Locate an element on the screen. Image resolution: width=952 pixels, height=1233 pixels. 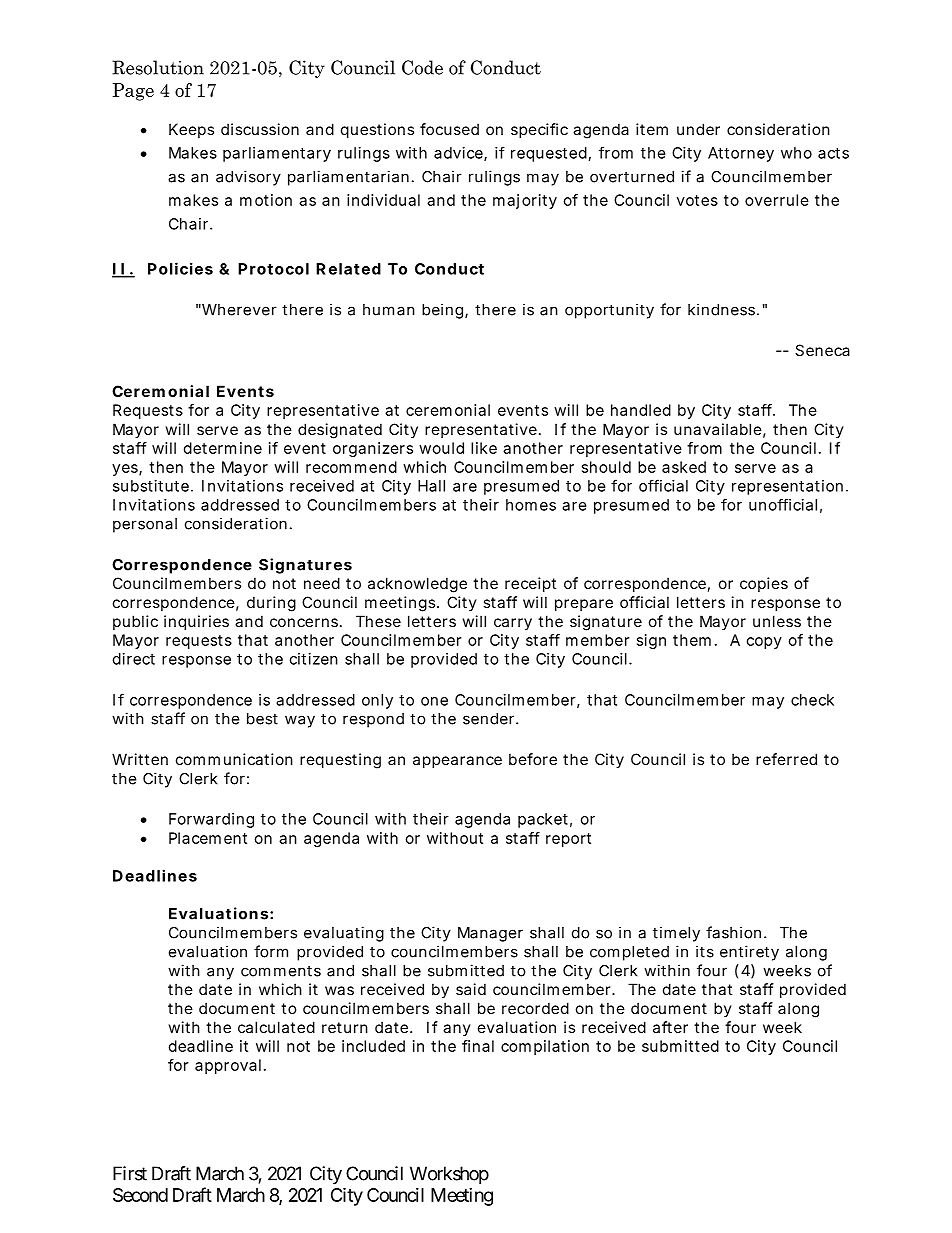
under is located at coordinates (698, 129).
